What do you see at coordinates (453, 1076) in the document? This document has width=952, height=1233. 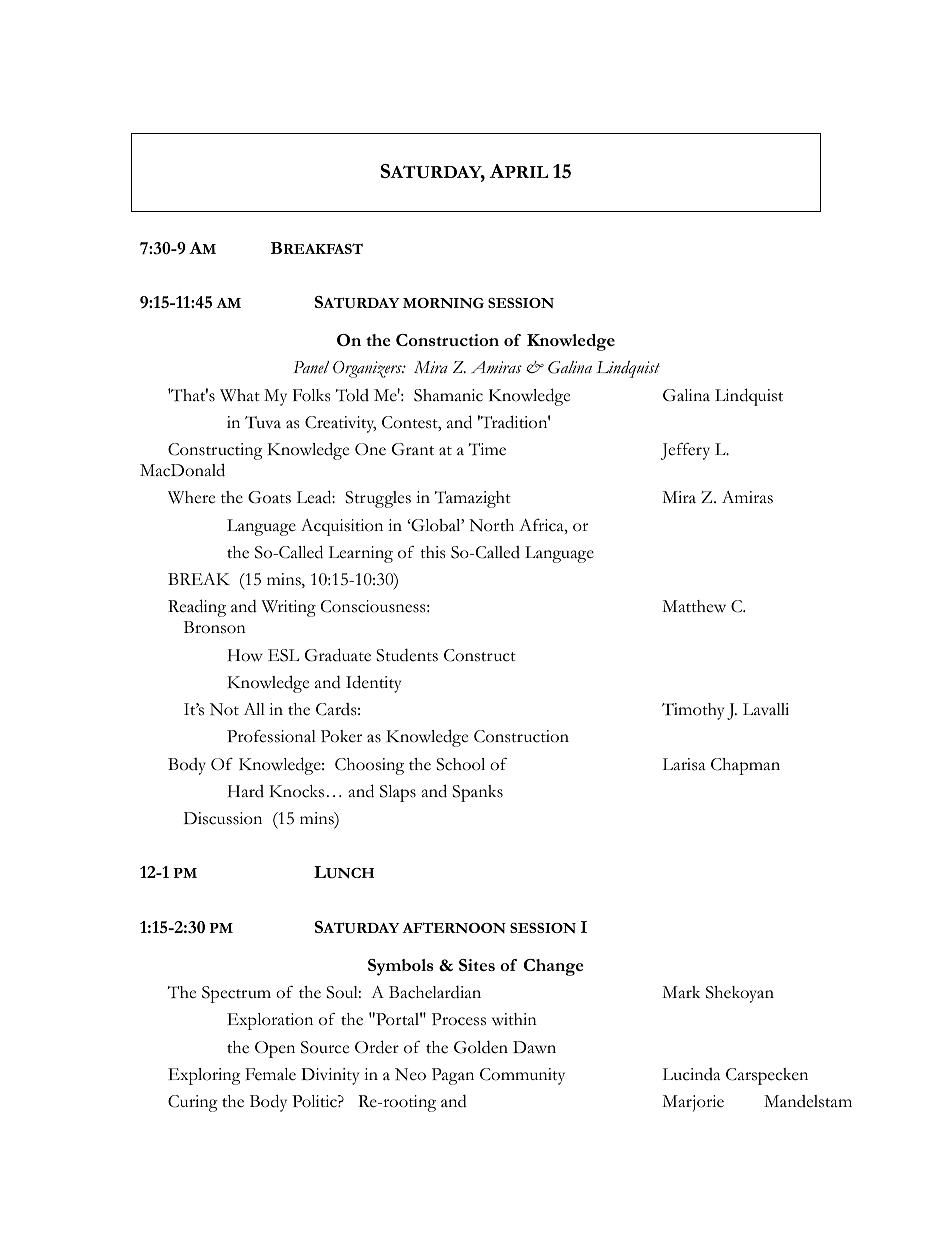 I see `Pagan` at bounding box center [453, 1076].
